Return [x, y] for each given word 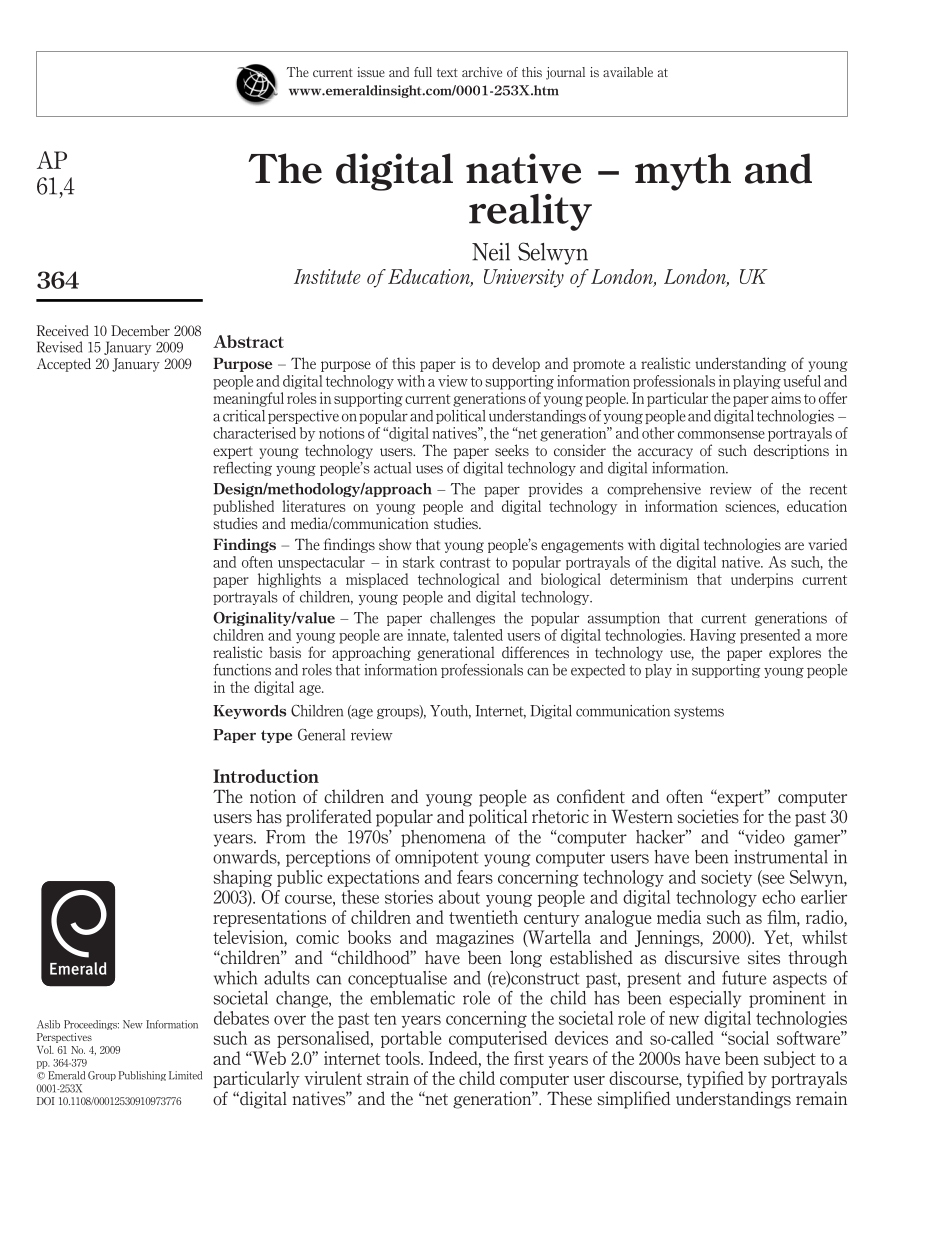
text [447, 72]
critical [244, 416]
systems [699, 713]
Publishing [142, 1076]
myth [683, 172]
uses [429, 469]
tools [403, 1058]
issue [371, 72]
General [321, 734]
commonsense [721, 435]
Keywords [249, 712]
